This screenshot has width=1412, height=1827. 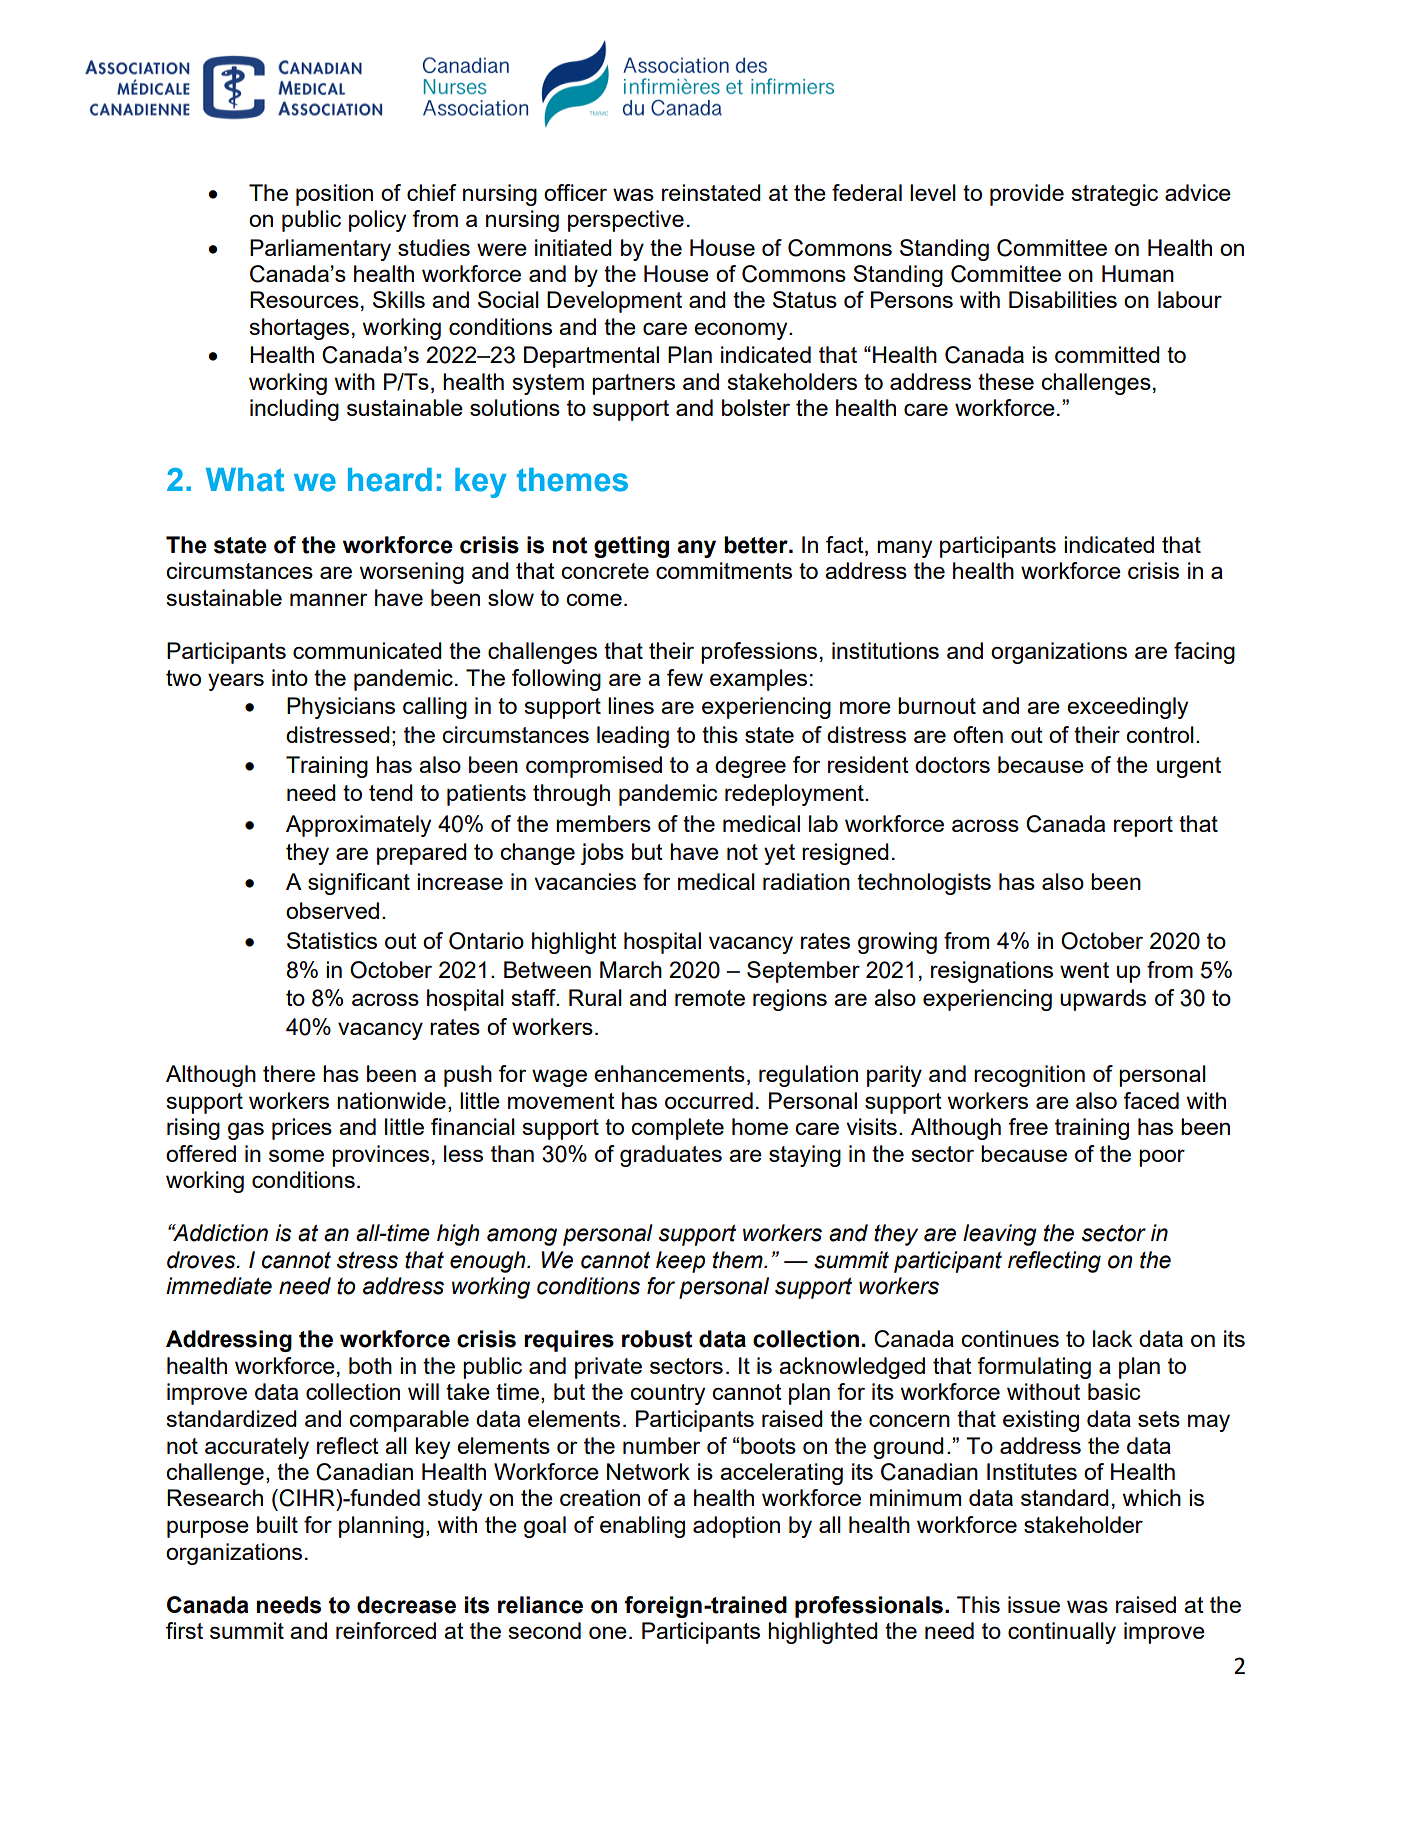 What do you see at coordinates (332, 910) in the screenshot?
I see `observed` at bounding box center [332, 910].
